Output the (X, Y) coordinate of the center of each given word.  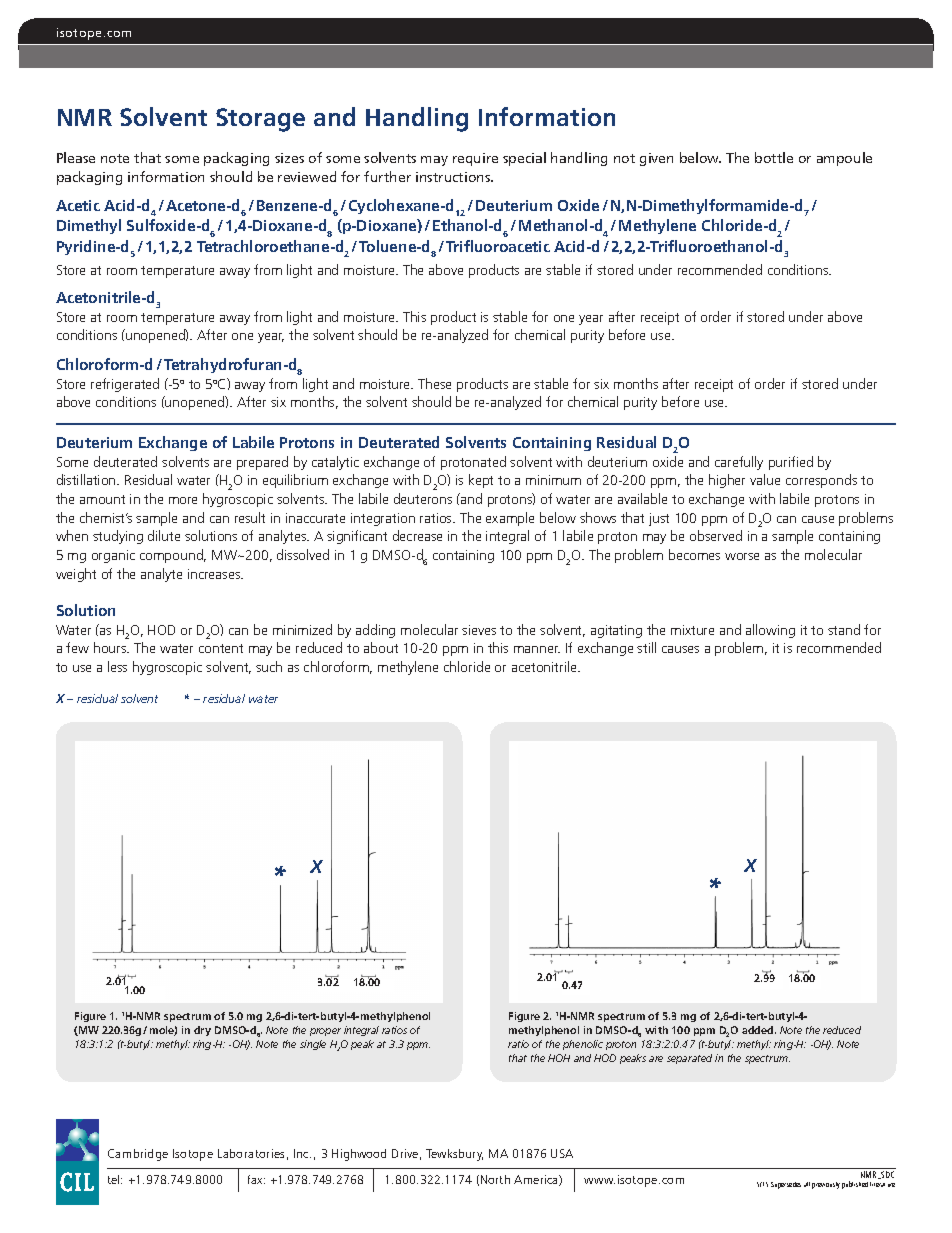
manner (537, 649)
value (765, 479)
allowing (770, 631)
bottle (774, 157)
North (495, 1179)
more (183, 500)
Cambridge (138, 1155)
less (117, 666)
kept (481, 481)
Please (76, 157)
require (475, 159)
